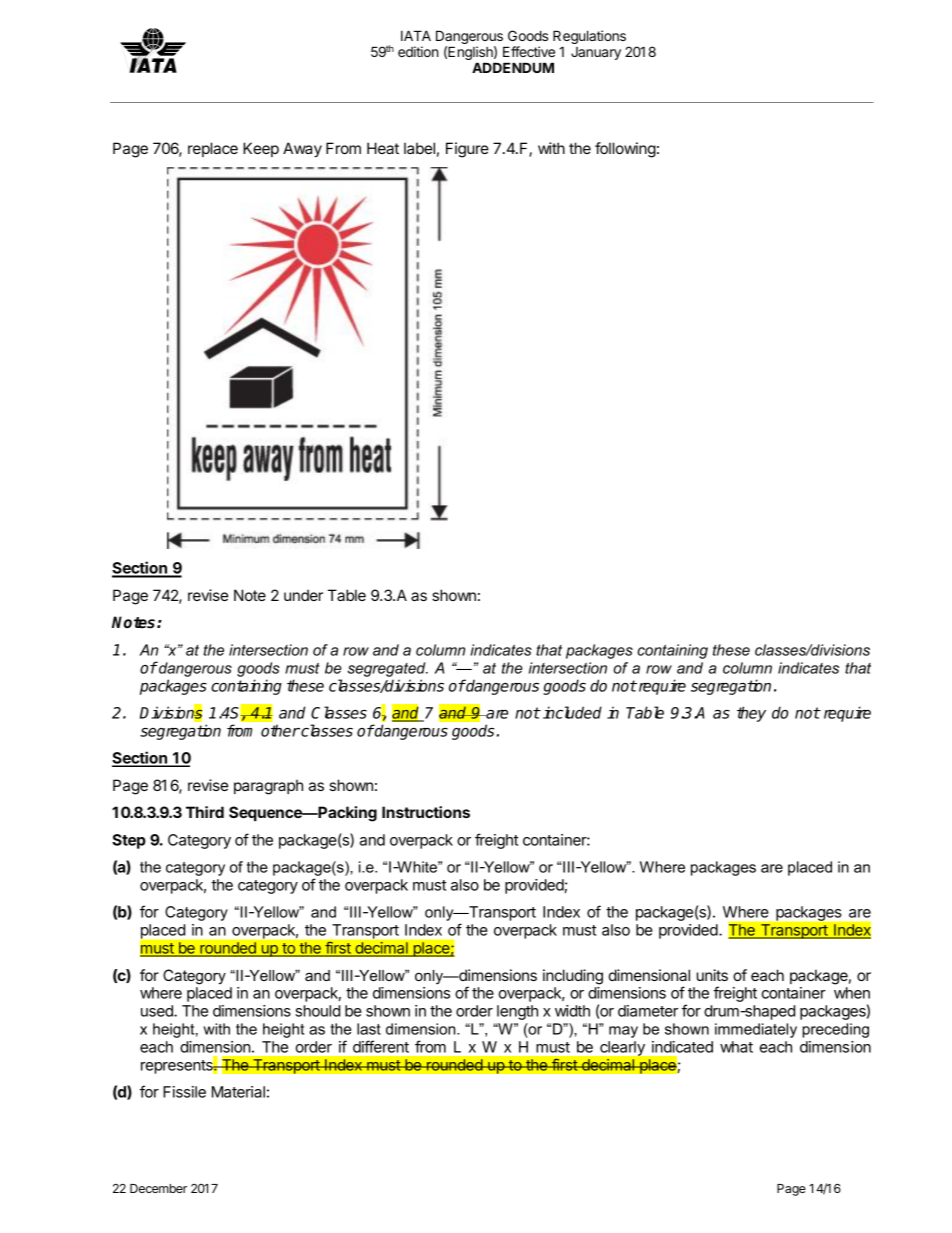 The width and height of the screenshot is (952, 1233). What do you see at coordinates (158, 1011) in the screenshot?
I see `used` at bounding box center [158, 1011].
